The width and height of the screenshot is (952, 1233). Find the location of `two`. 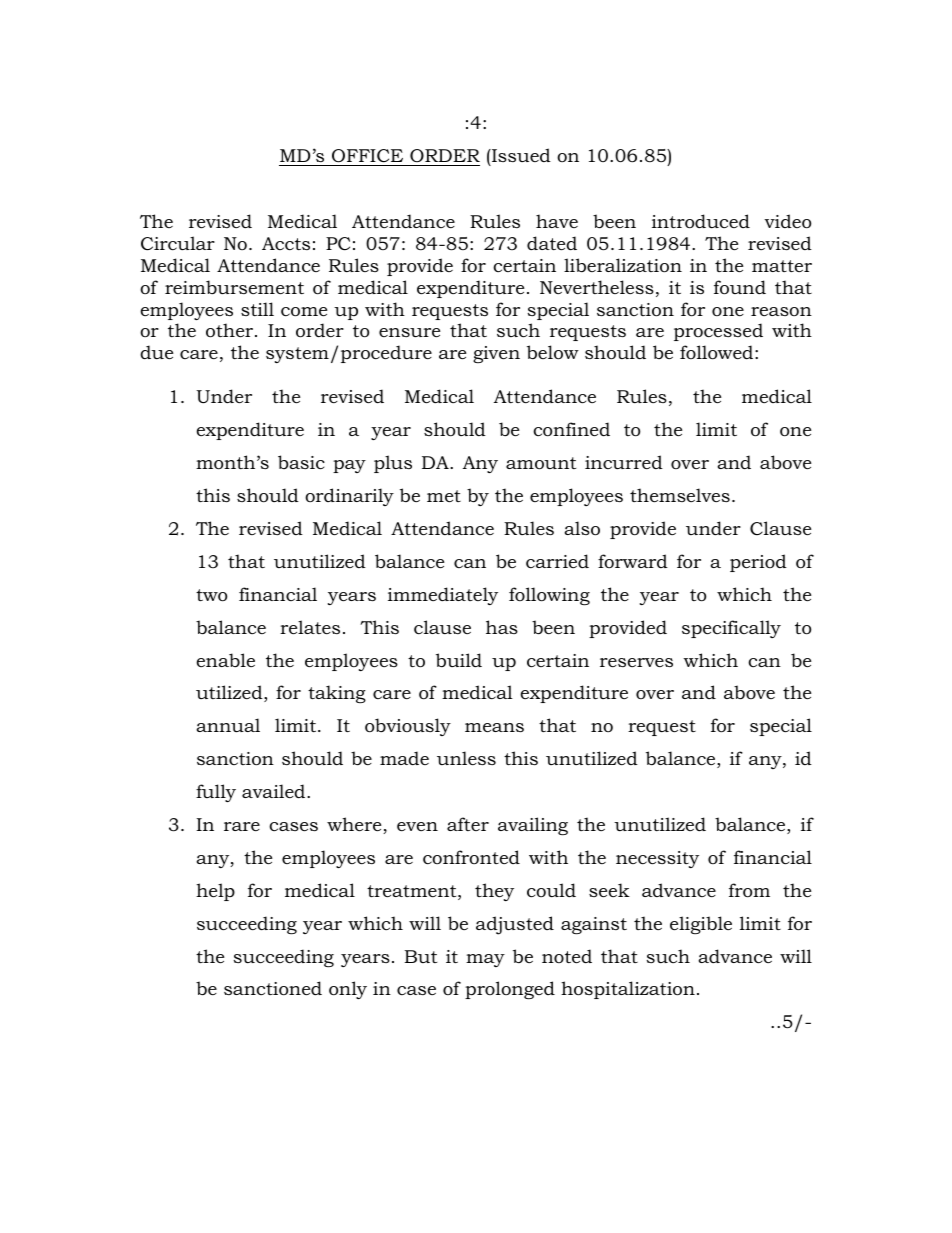

two is located at coordinates (211, 595).
